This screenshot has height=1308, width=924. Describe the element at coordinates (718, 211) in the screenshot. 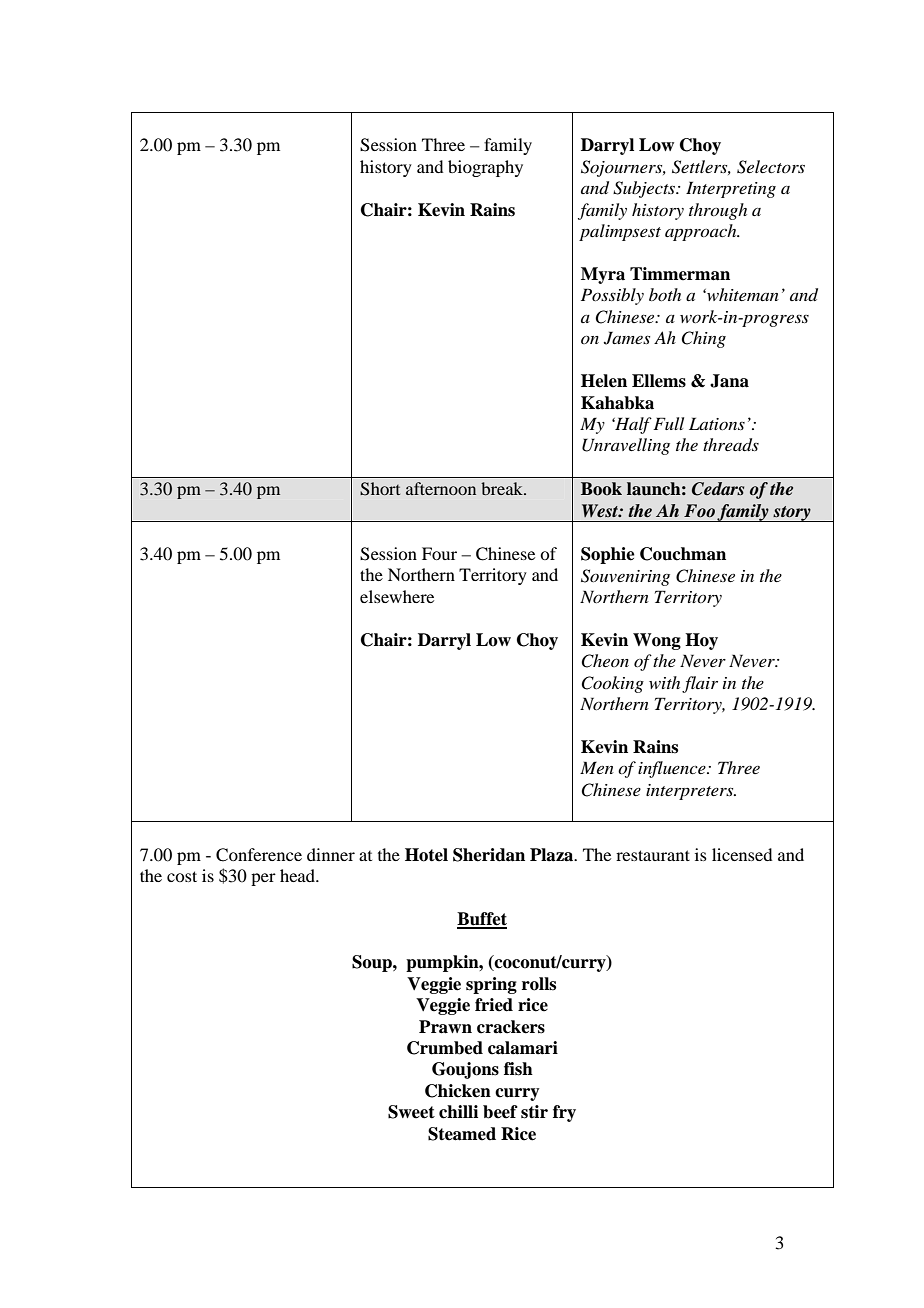

I see `through` at that location.
